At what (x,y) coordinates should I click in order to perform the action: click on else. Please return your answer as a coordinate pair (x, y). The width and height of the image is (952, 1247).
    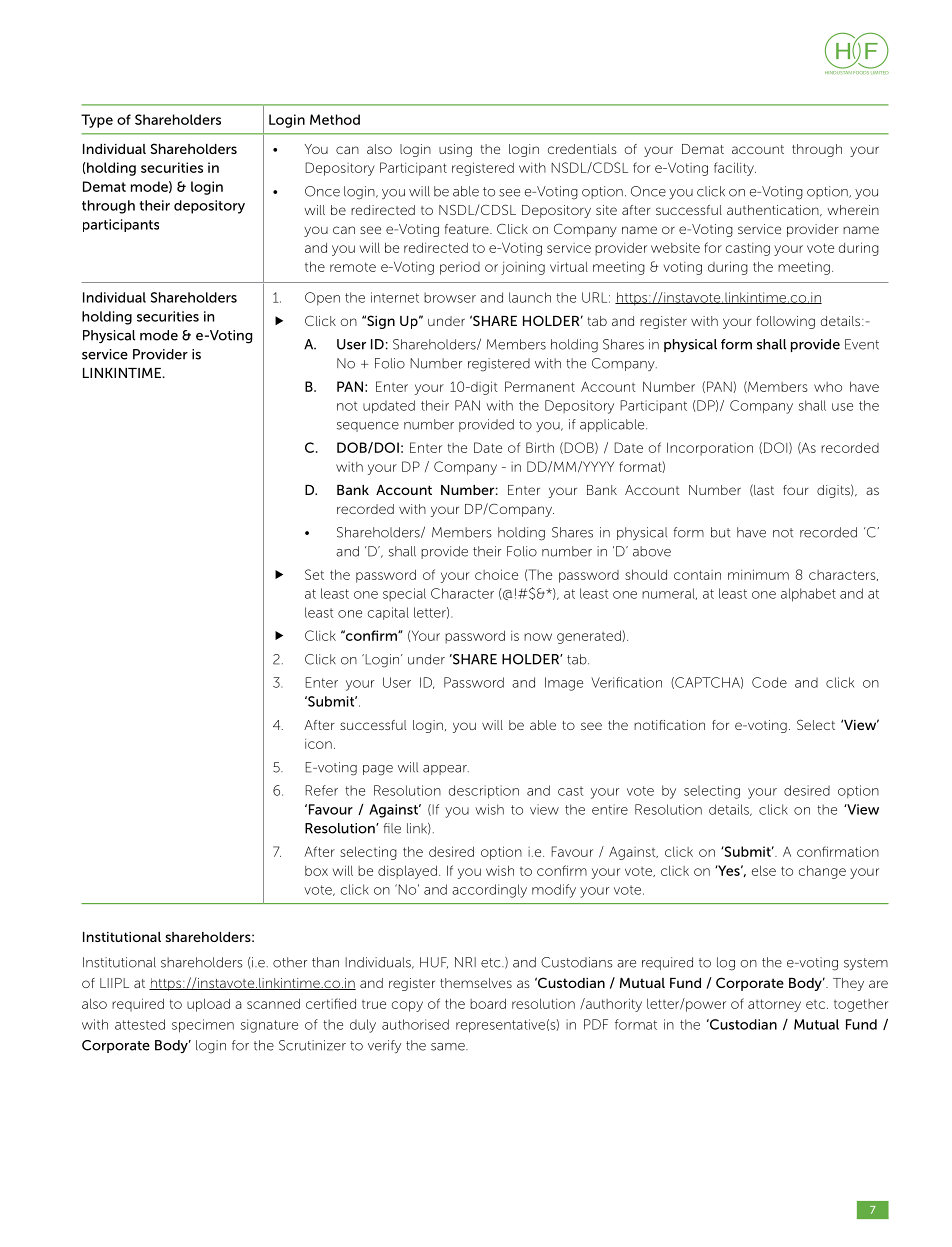
    Looking at the image, I should click on (764, 870).
